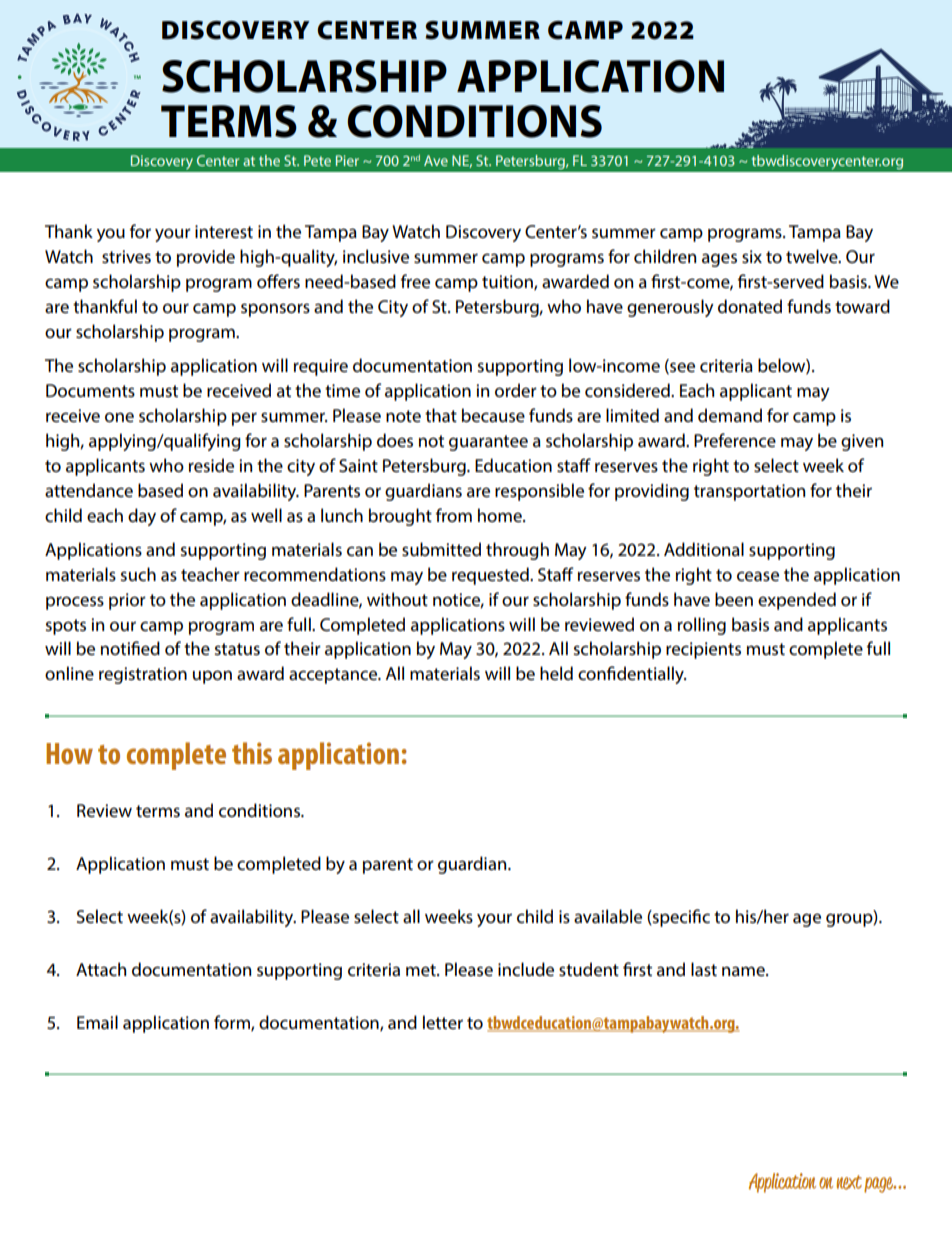 Image resolution: width=952 pixels, height=1233 pixels. What do you see at coordinates (703, 650) in the screenshot?
I see `recipients` at bounding box center [703, 650].
